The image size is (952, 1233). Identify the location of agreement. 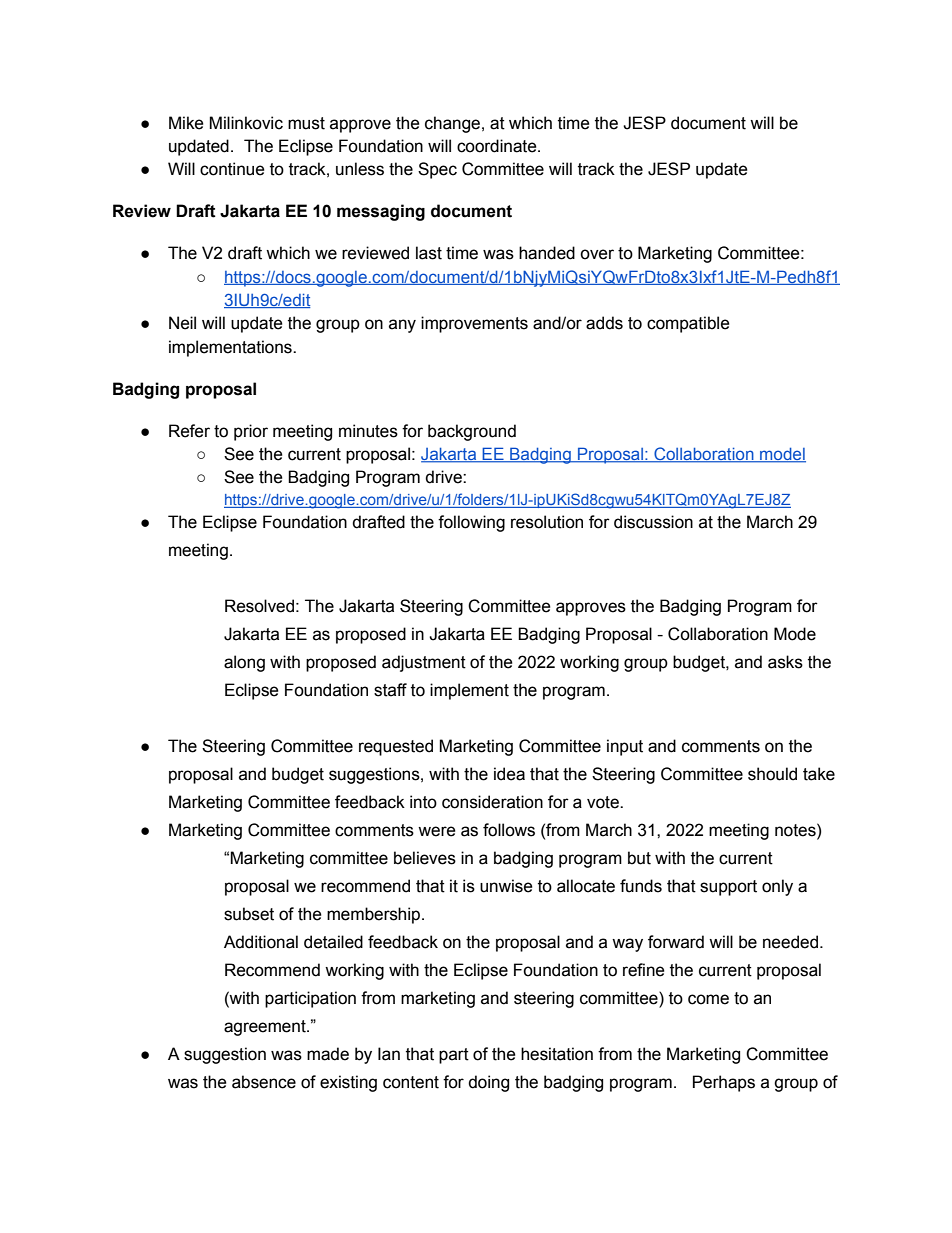
(266, 1028).
